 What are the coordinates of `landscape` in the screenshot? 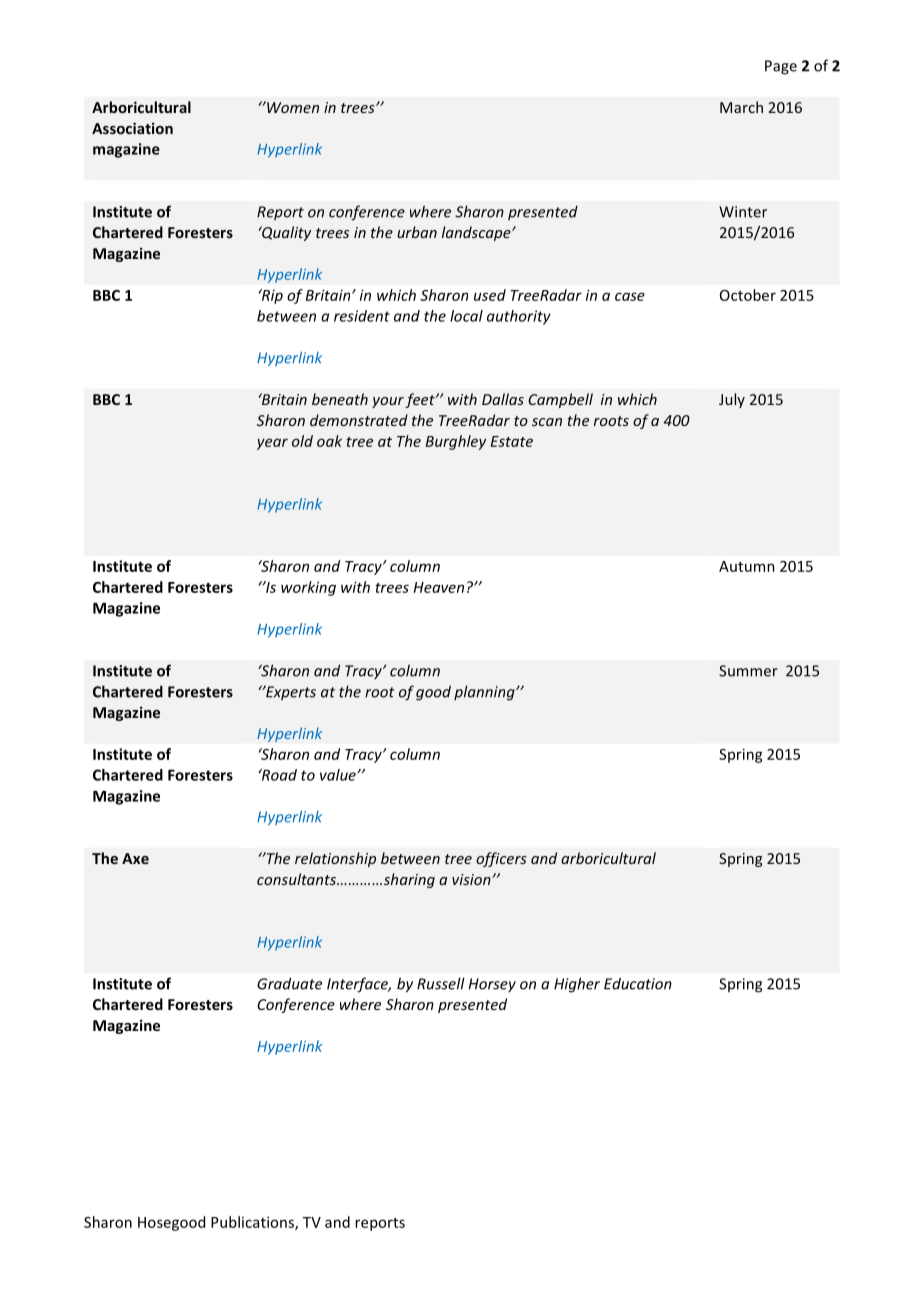 It's located at (477, 233).
